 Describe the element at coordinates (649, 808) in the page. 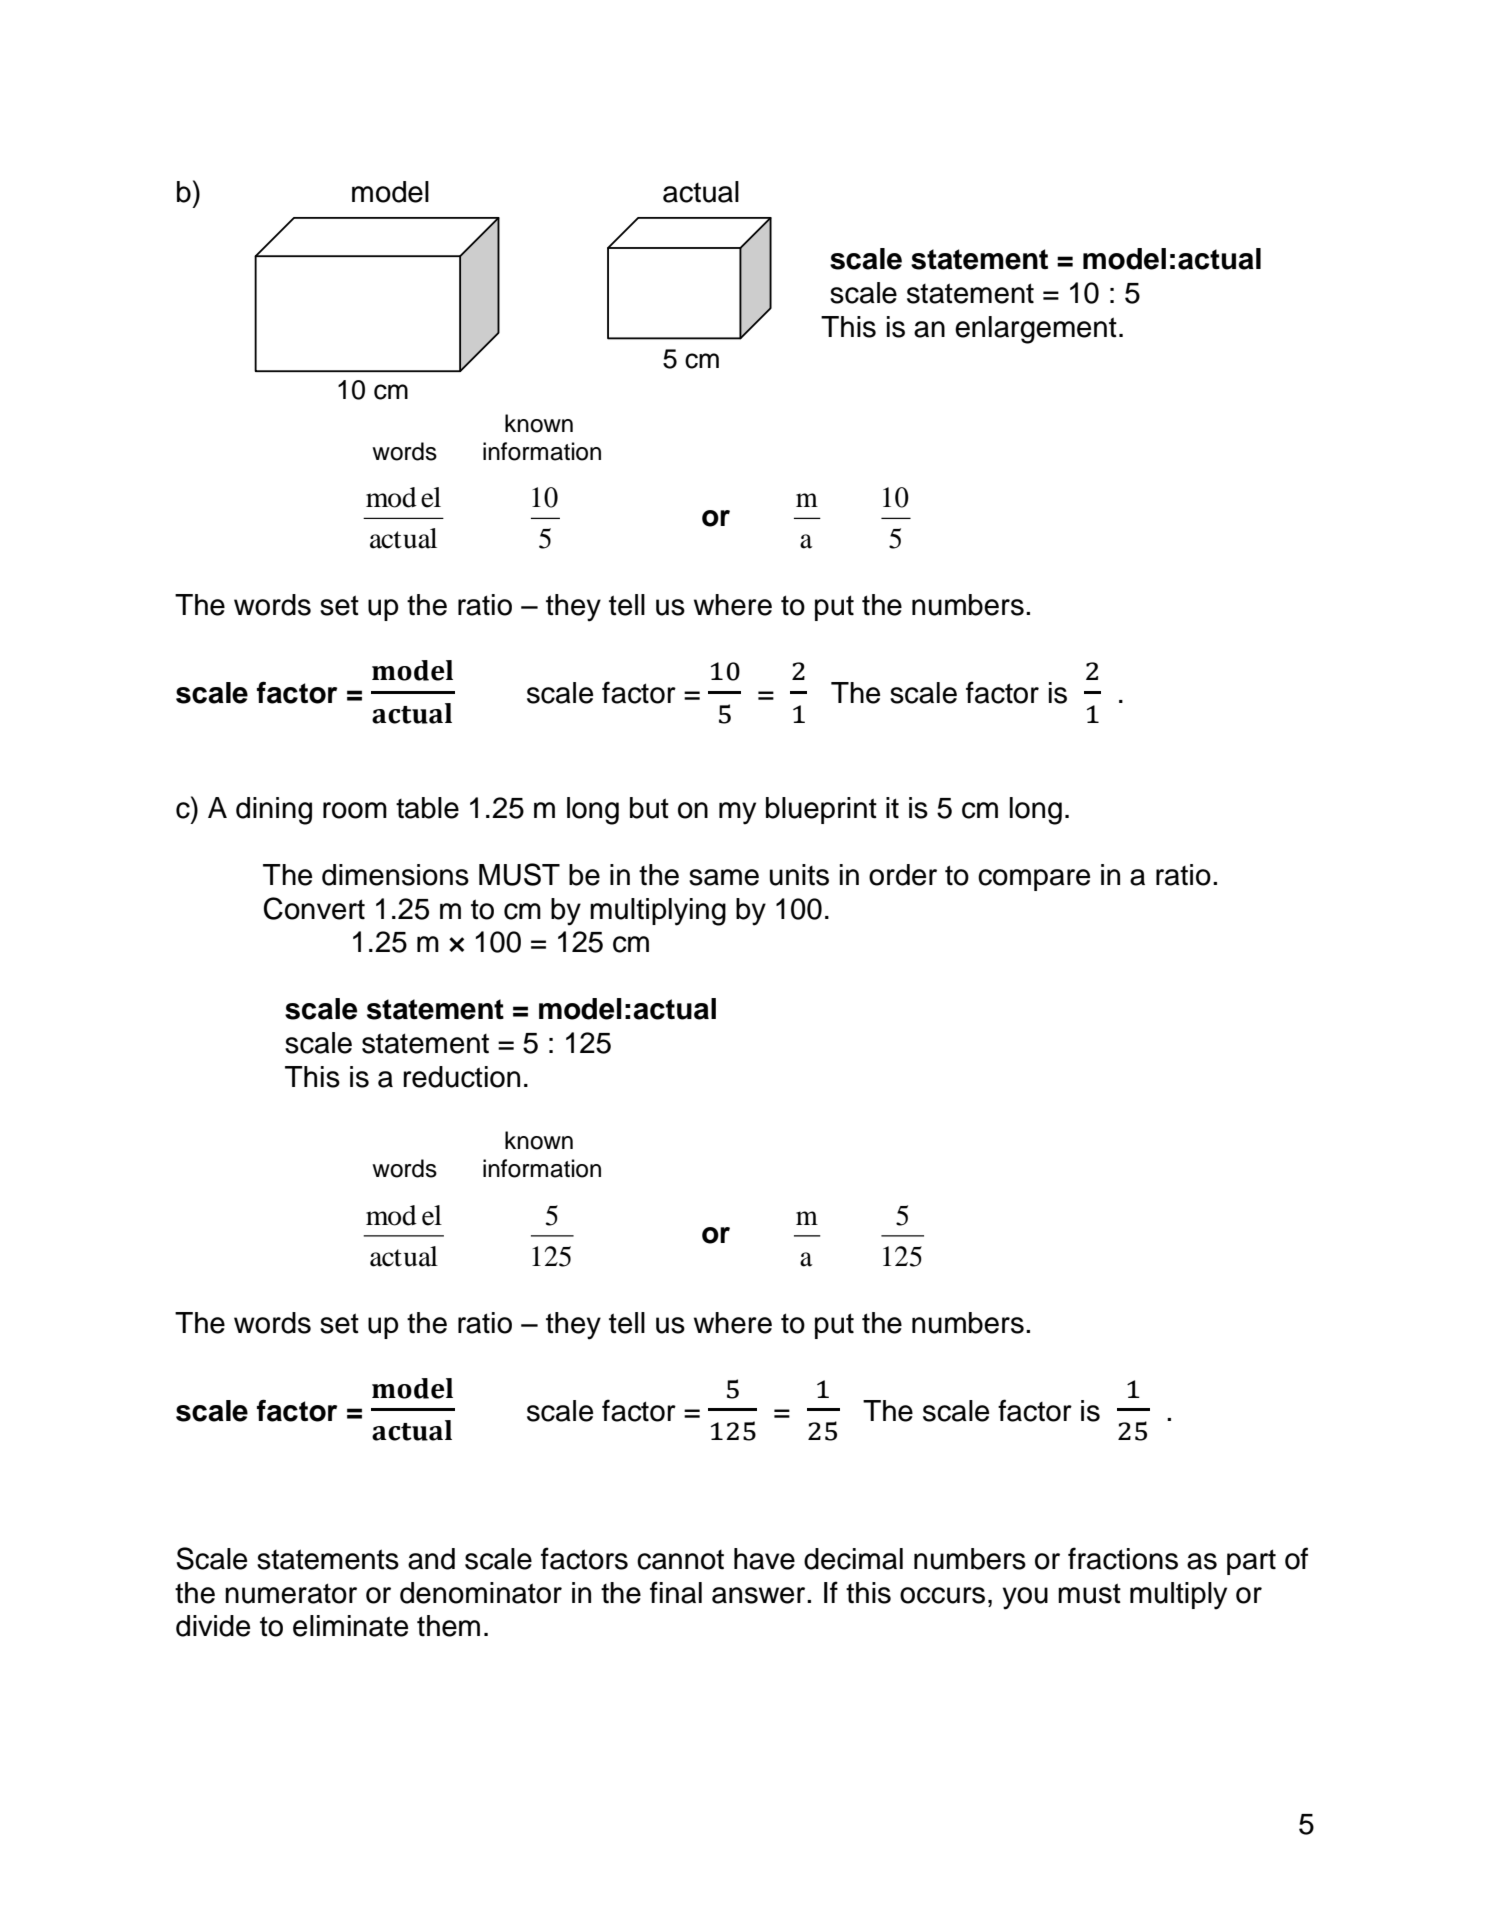

I see `but` at that location.
